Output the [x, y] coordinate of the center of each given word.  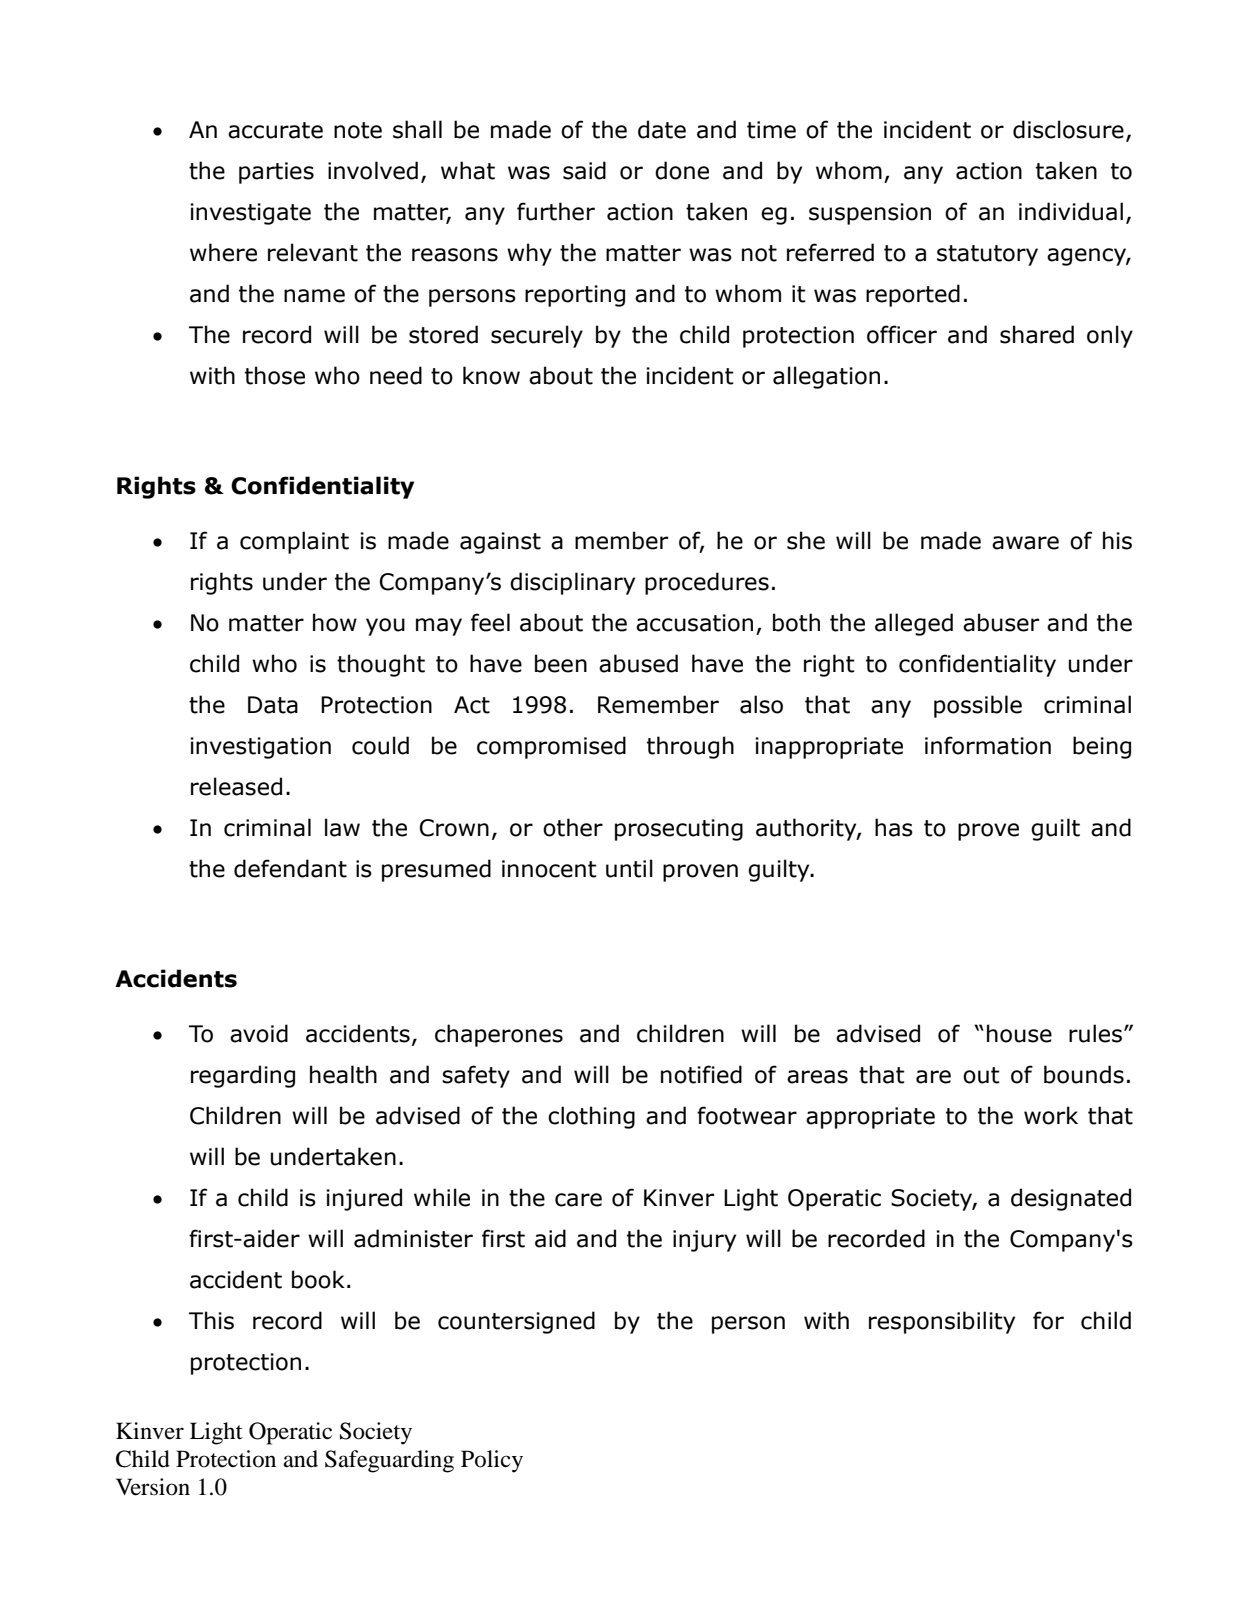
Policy [492, 1461]
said [584, 170]
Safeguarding [389, 1461]
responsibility [942, 1322]
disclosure [1068, 129]
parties [276, 173]
